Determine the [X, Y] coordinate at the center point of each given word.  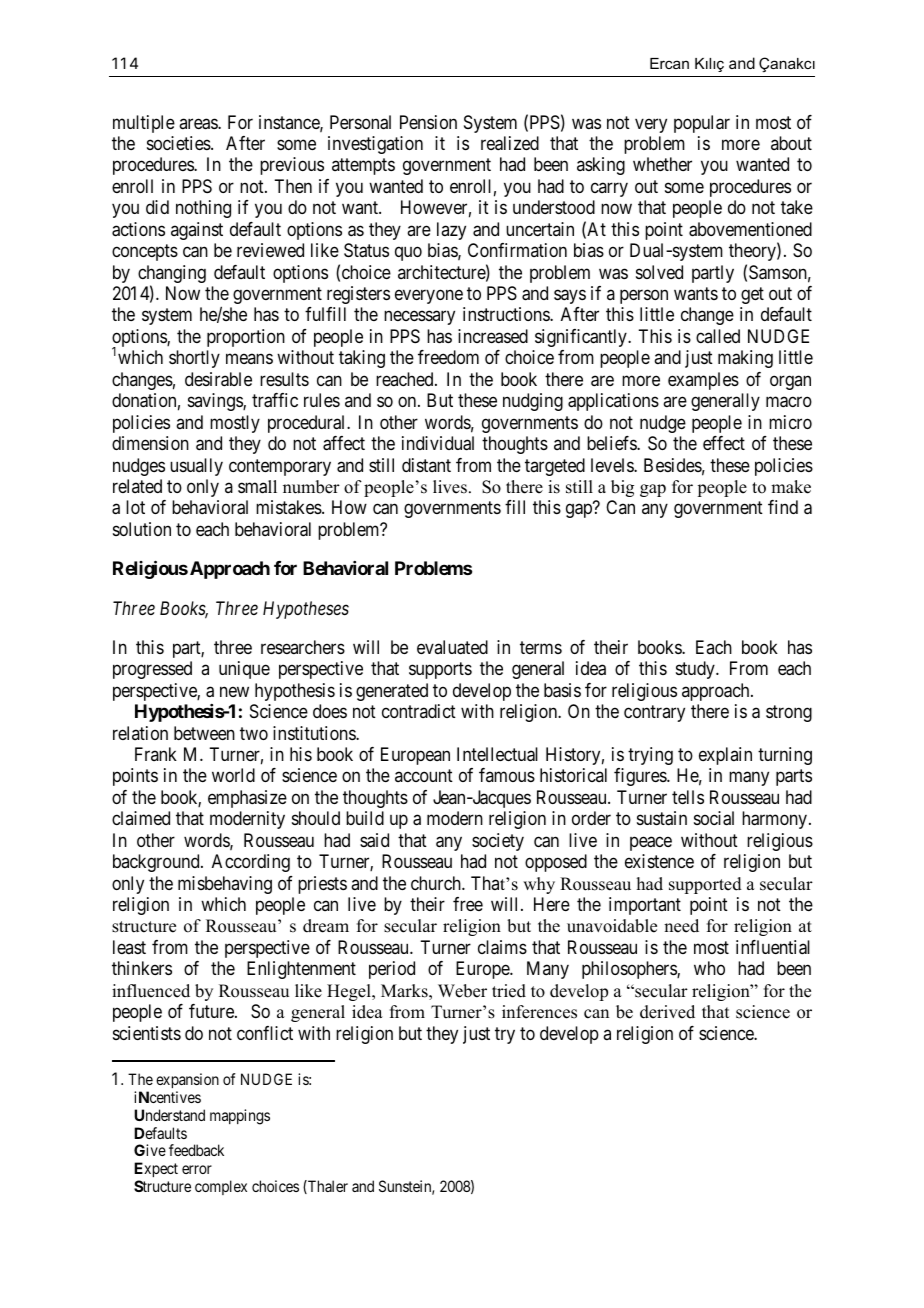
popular [702, 124]
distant [426, 465]
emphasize [247, 799]
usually [196, 467]
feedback [196, 1150]
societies [179, 143]
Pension [428, 122]
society [498, 842]
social [714, 818]
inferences [539, 1012]
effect [724, 443]
